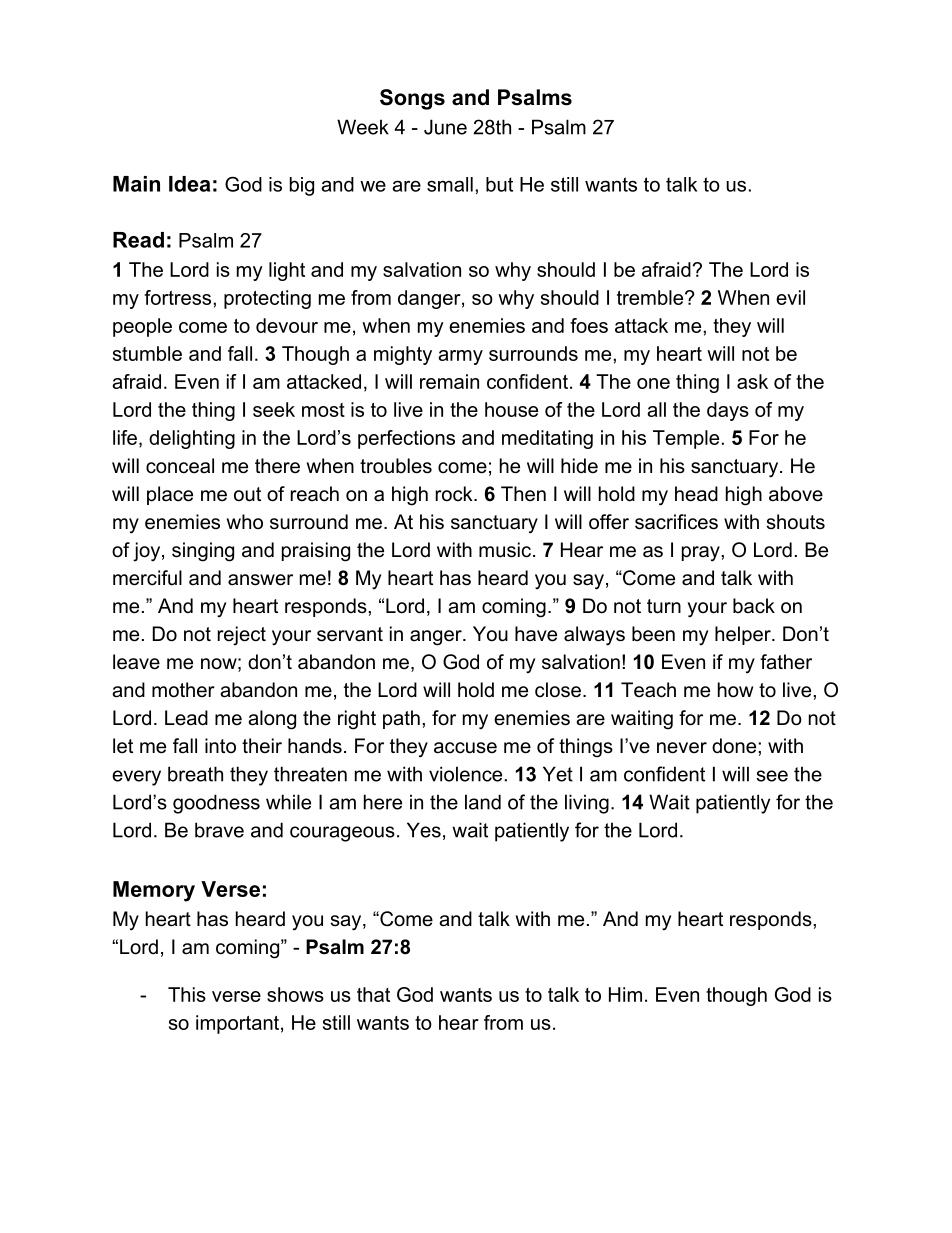 The image size is (952, 1233). What do you see at coordinates (187, 994) in the page?
I see `This` at bounding box center [187, 994].
